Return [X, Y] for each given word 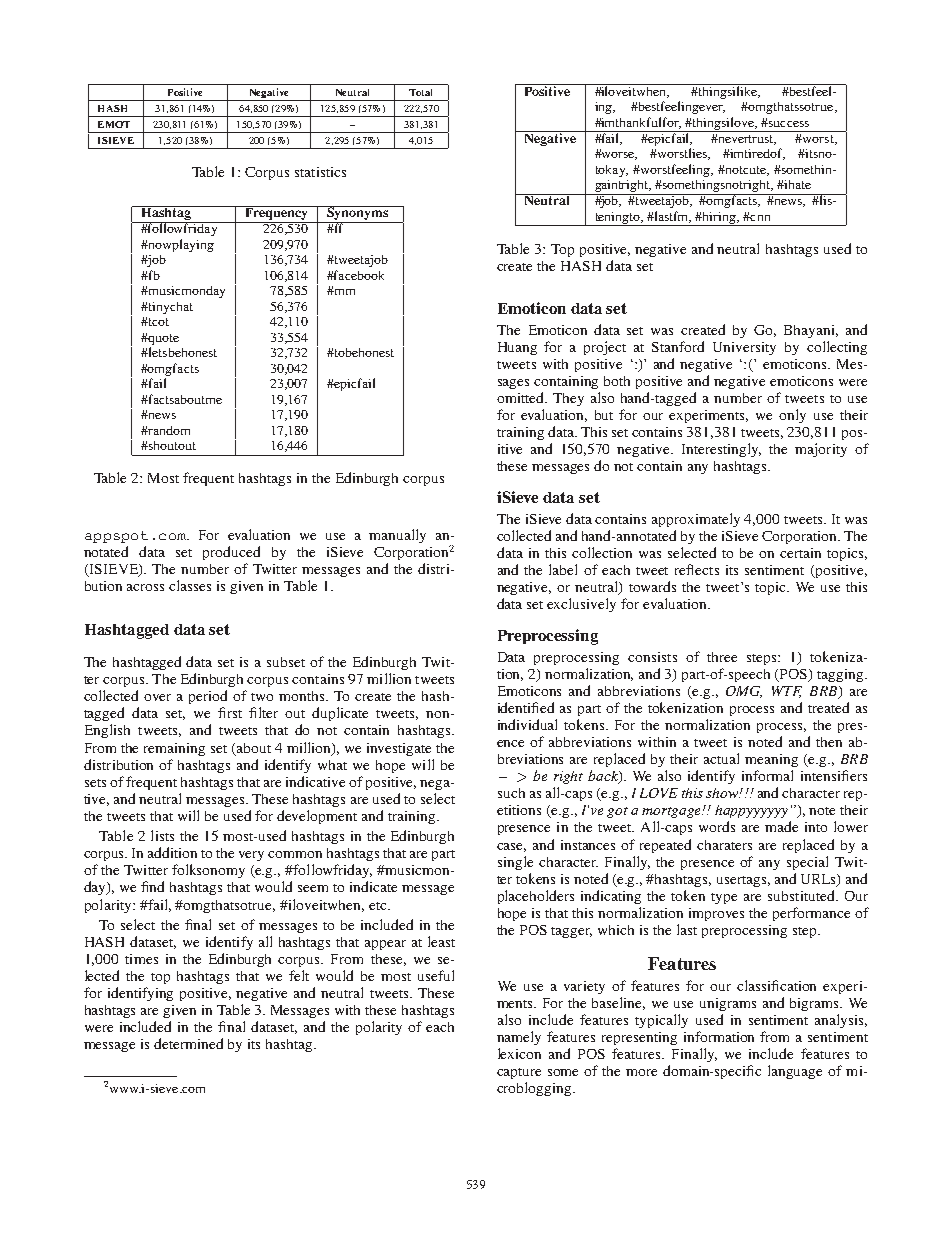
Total [420, 92]
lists [162, 835]
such [511, 793]
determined [188, 1043]
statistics [320, 172]
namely [519, 1038]
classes [190, 585]
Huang [517, 348]
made [781, 826]
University [744, 348]
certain [800, 553]
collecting [837, 348]
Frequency [276, 214]
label [563, 569]
